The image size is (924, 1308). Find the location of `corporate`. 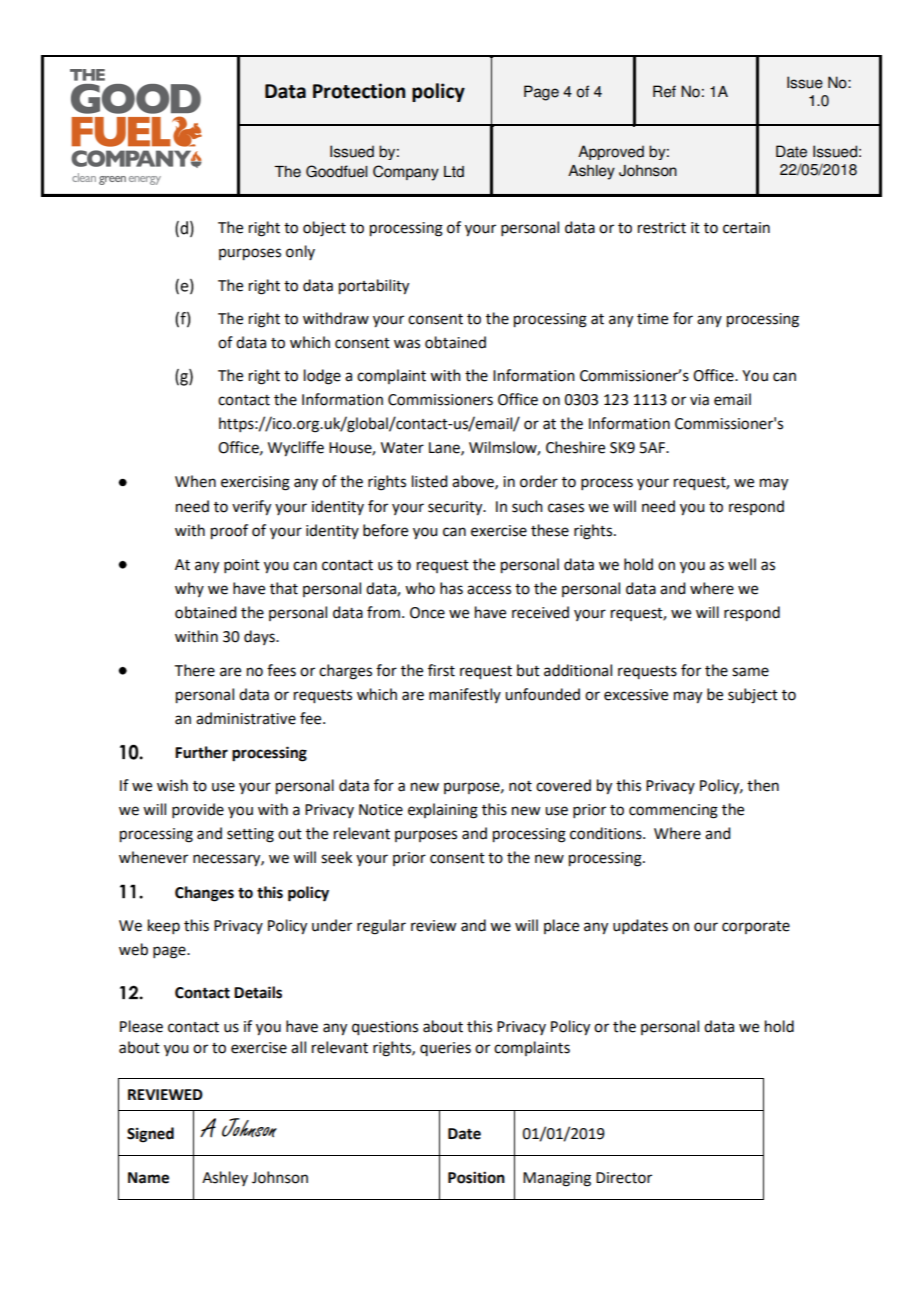

corporate is located at coordinates (756, 927).
